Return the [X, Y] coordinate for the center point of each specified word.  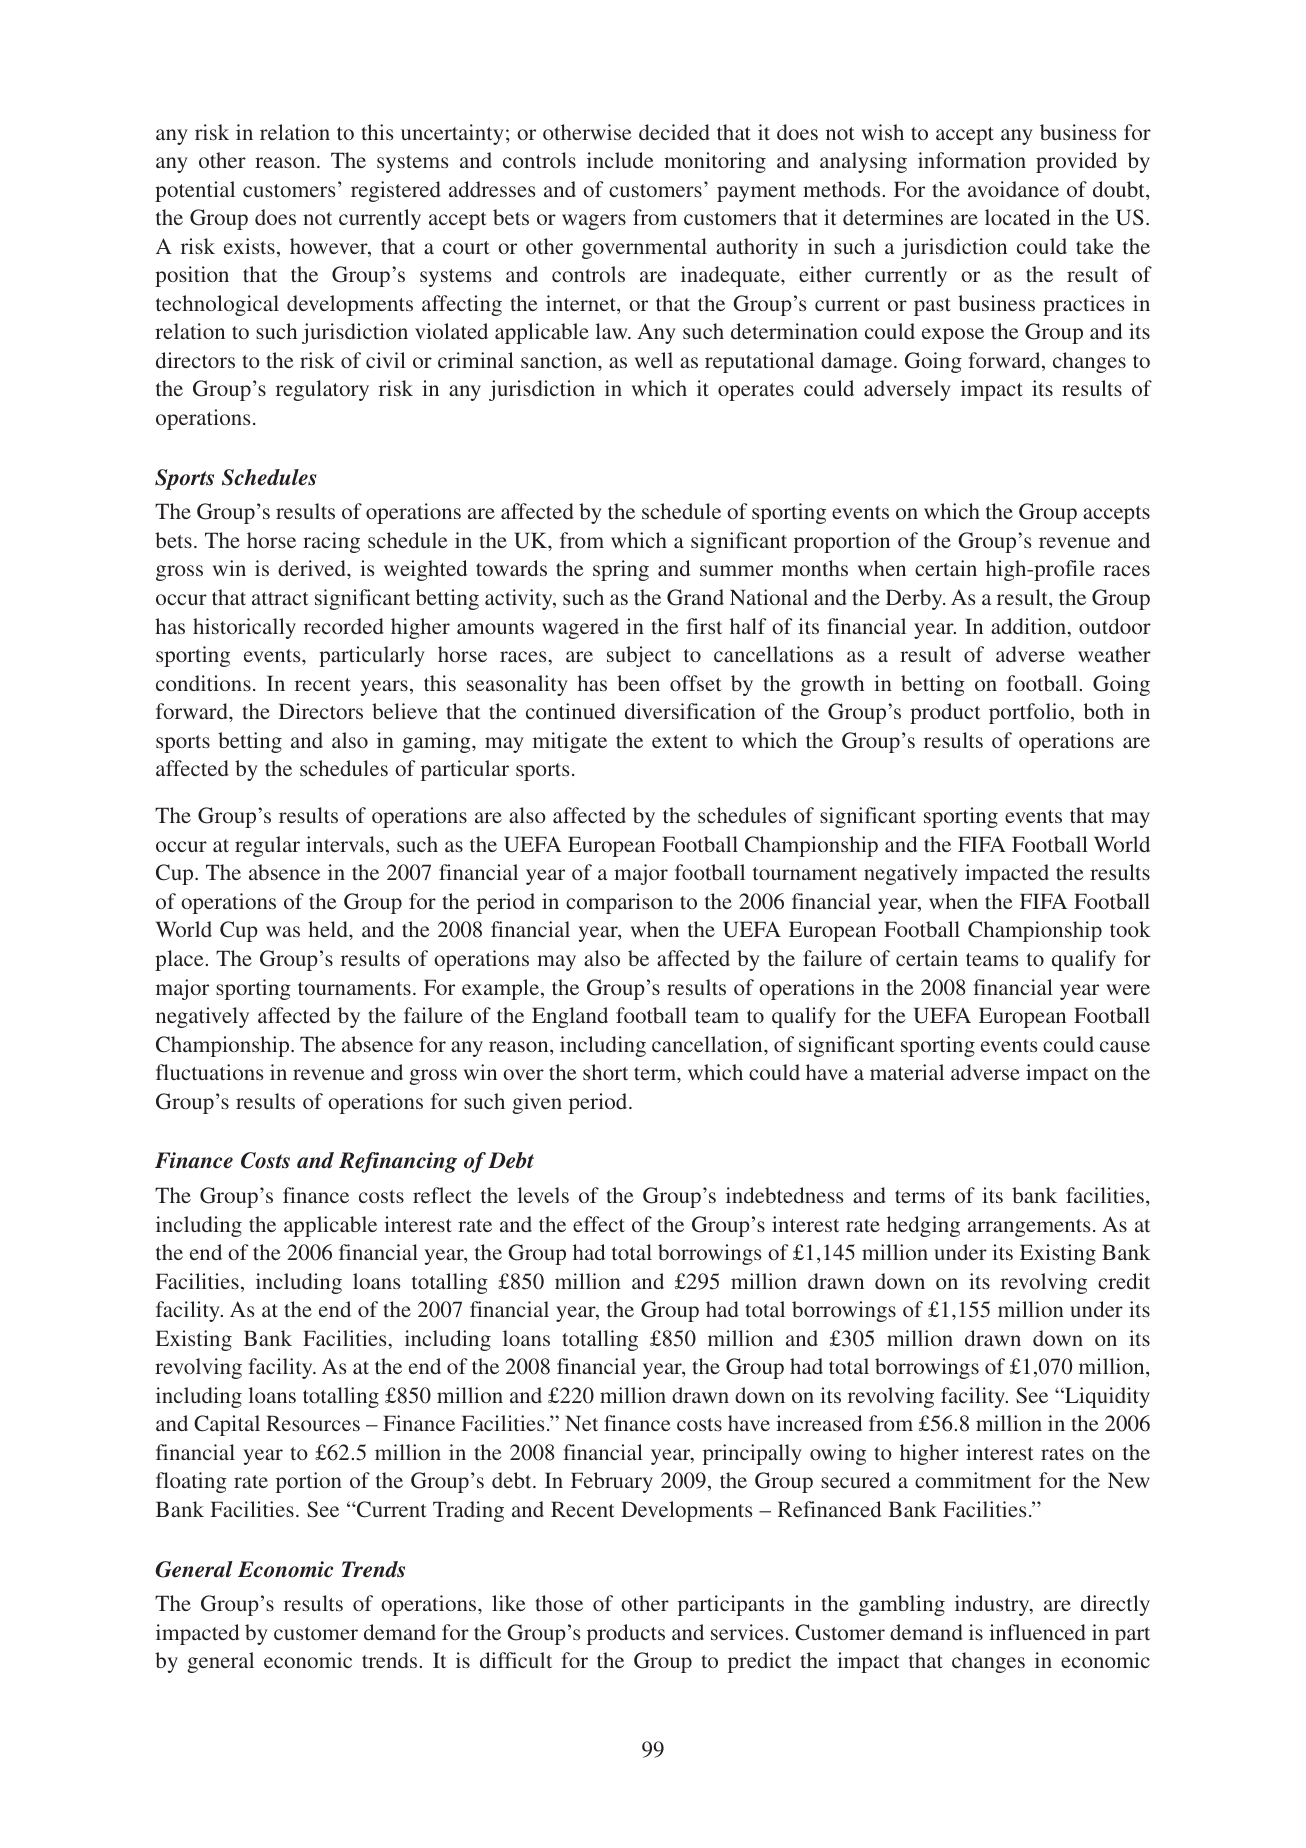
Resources [313, 1423]
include [620, 160]
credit [1124, 1281]
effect [599, 1224]
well [654, 360]
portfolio [1029, 713]
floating [191, 1482]
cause [1125, 1046]
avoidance [1013, 189]
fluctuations [209, 1072]
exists [249, 246]
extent [680, 741]
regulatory [322, 390]
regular [267, 846]
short [605, 1072]
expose [953, 336]
